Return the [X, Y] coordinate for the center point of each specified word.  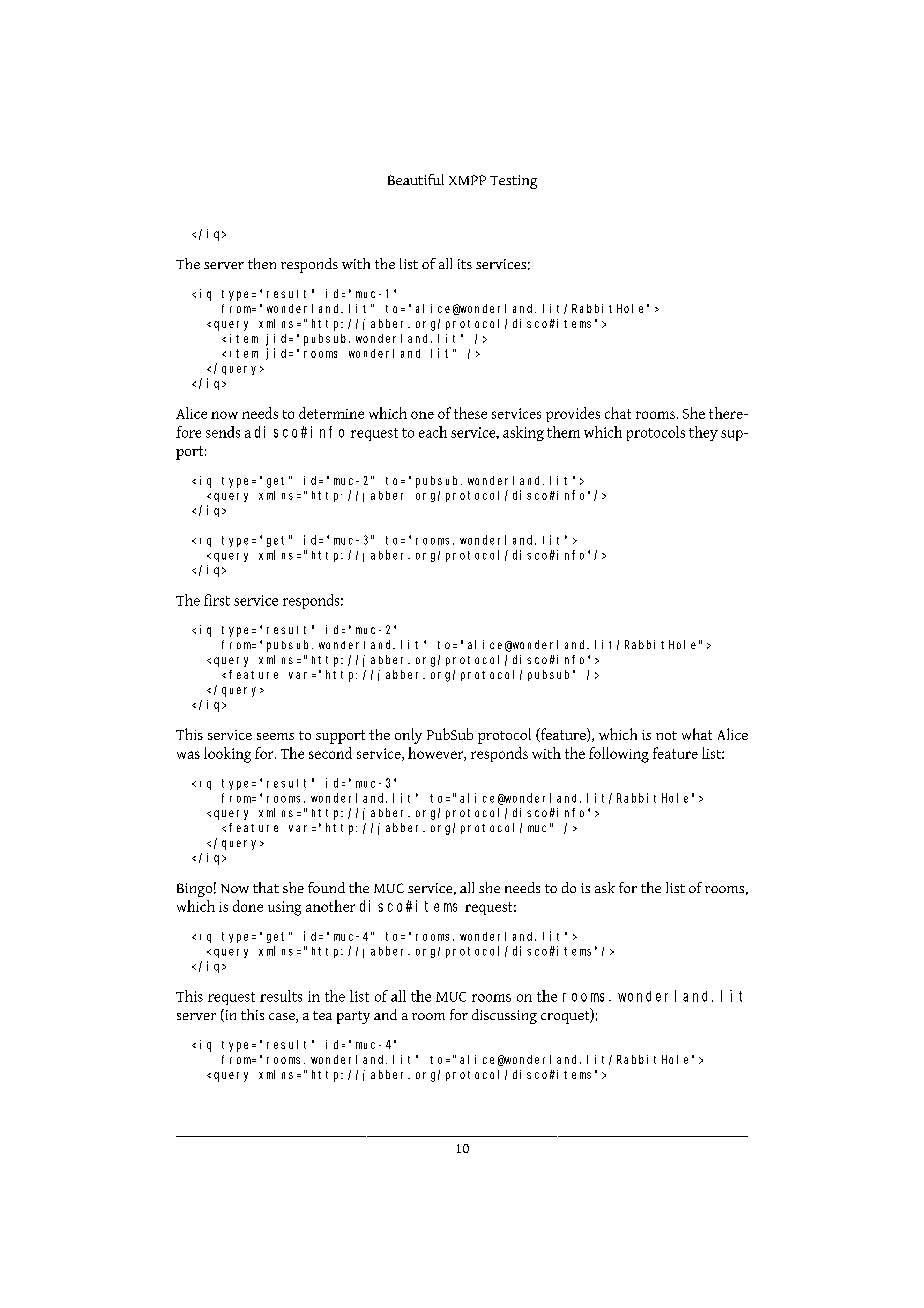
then [262, 263]
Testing [513, 182]
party [353, 1017]
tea [322, 1015]
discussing [504, 1016]
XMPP [467, 180]
